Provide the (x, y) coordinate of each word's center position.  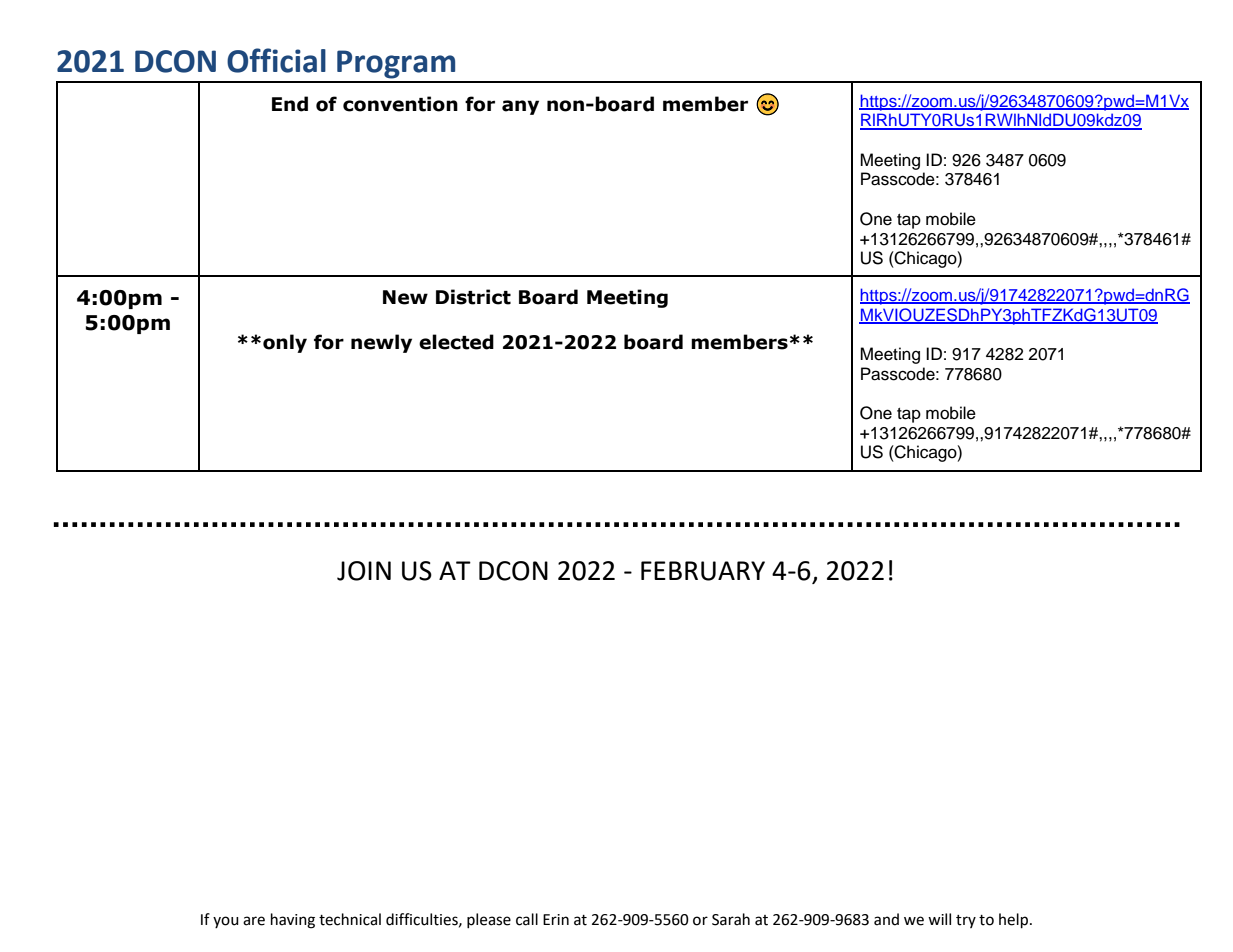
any (520, 107)
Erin (556, 919)
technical (350, 919)
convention (400, 104)
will (939, 919)
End (290, 104)
